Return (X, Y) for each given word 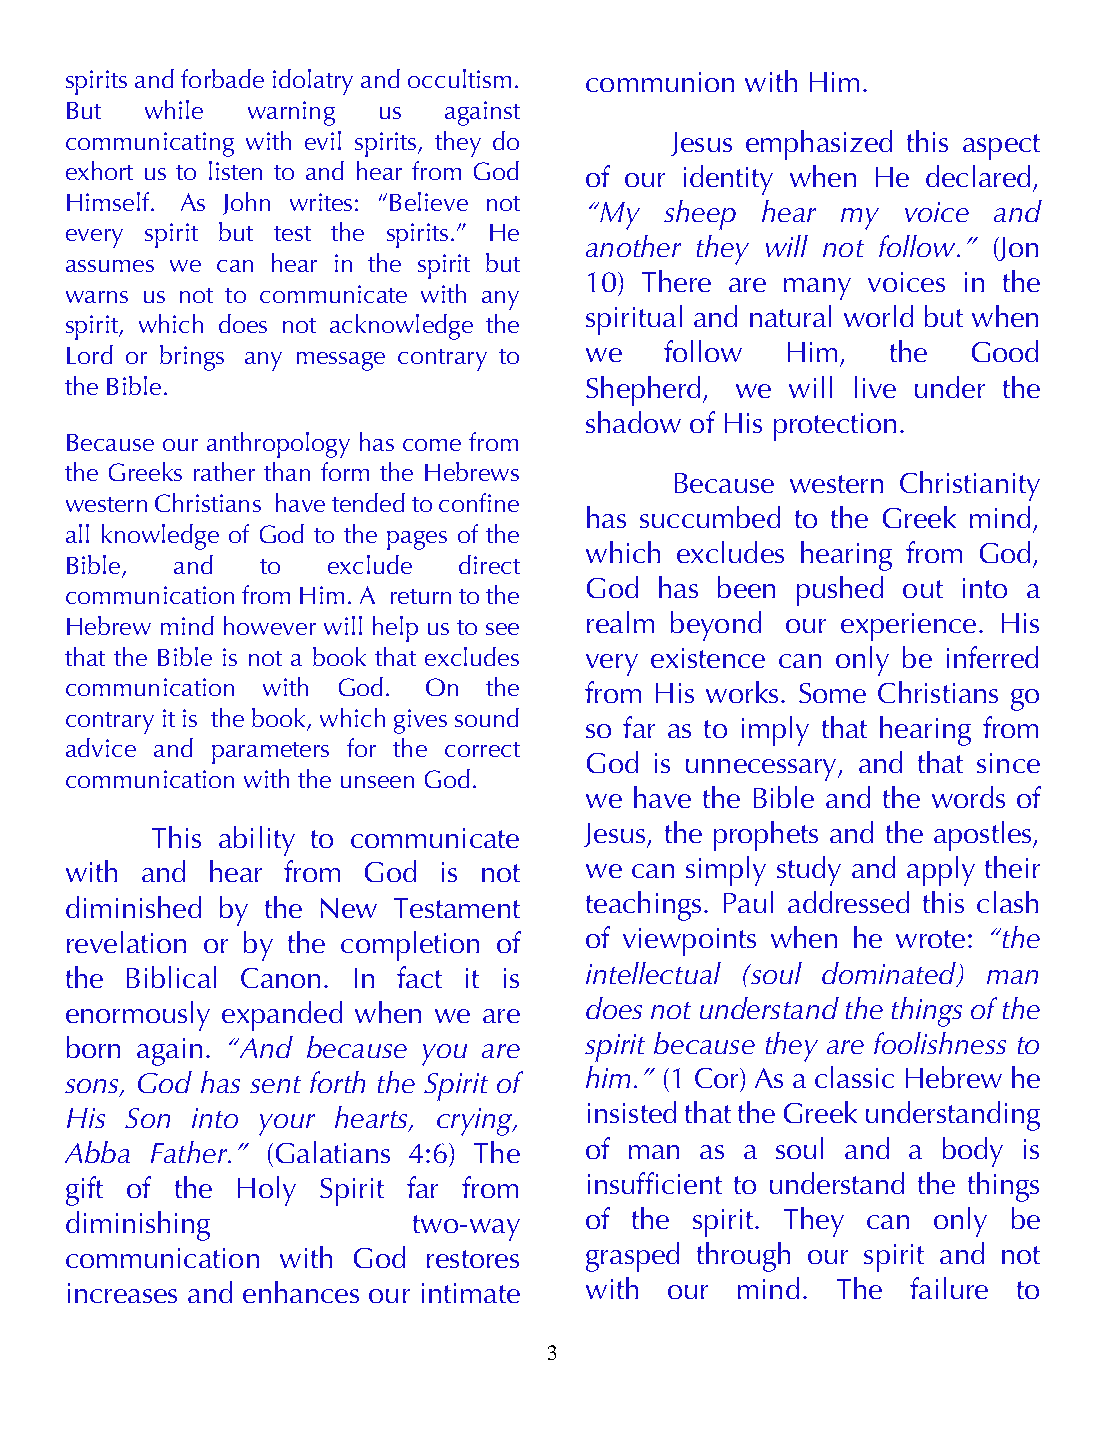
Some (832, 693)
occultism (459, 78)
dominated (890, 974)
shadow (633, 422)
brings (192, 358)
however (270, 625)
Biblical (171, 977)
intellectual (653, 973)
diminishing (138, 1226)
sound (487, 717)
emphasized (819, 145)
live (875, 387)
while (174, 109)
